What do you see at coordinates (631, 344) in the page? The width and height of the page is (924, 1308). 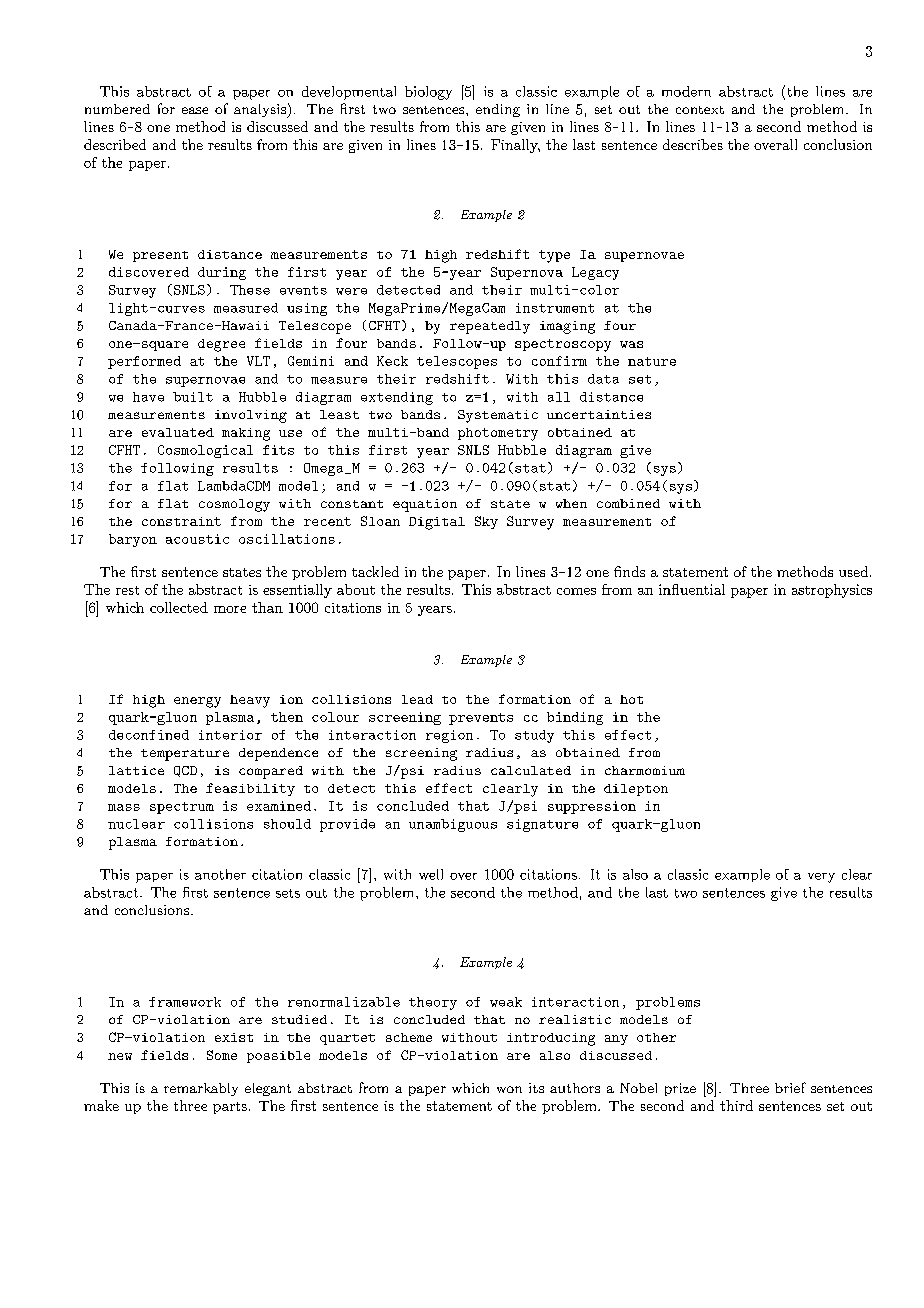 I see `was` at bounding box center [631, 344].
